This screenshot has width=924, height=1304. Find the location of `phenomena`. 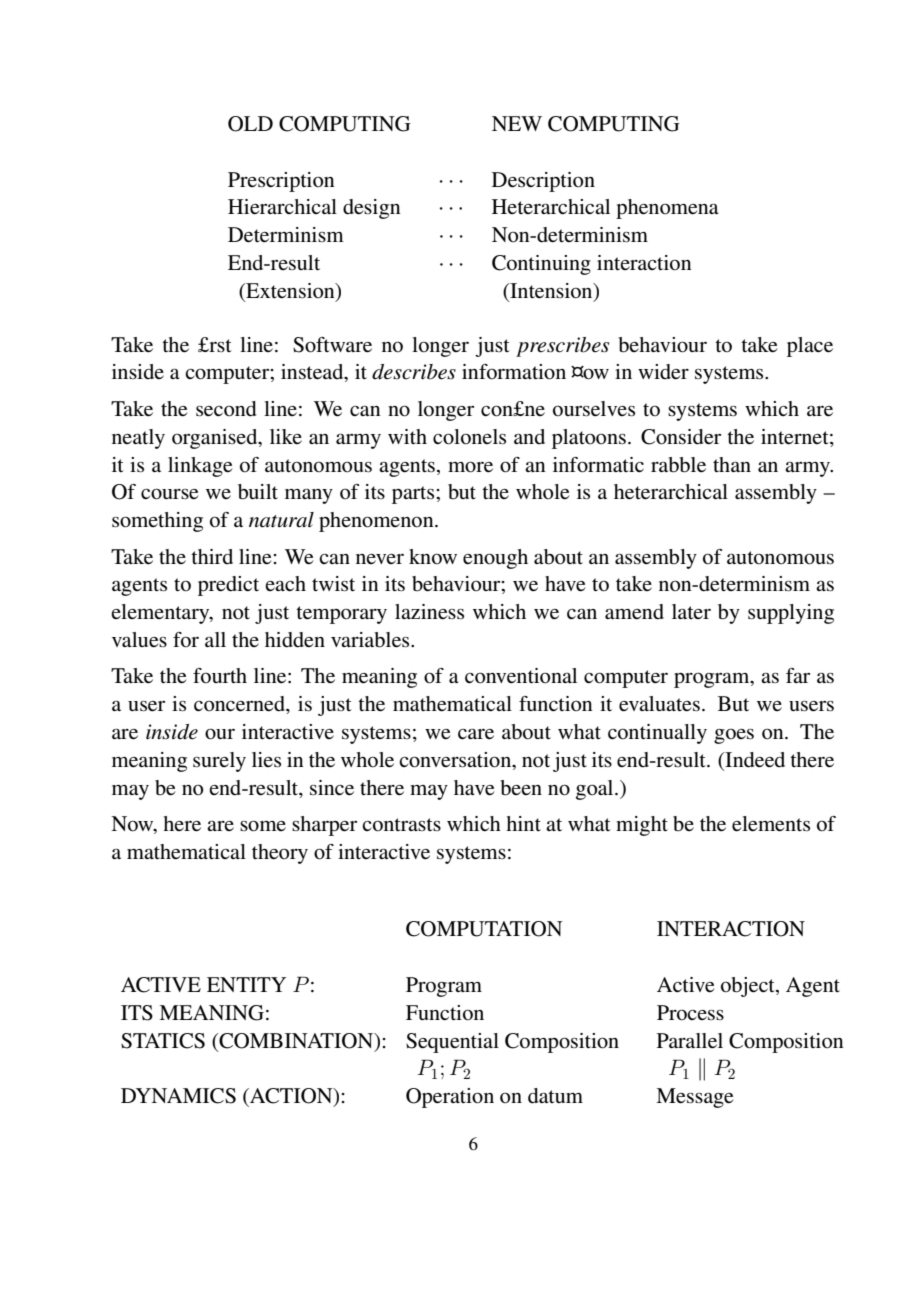

phenomena is located at coordinates (667, 209).
